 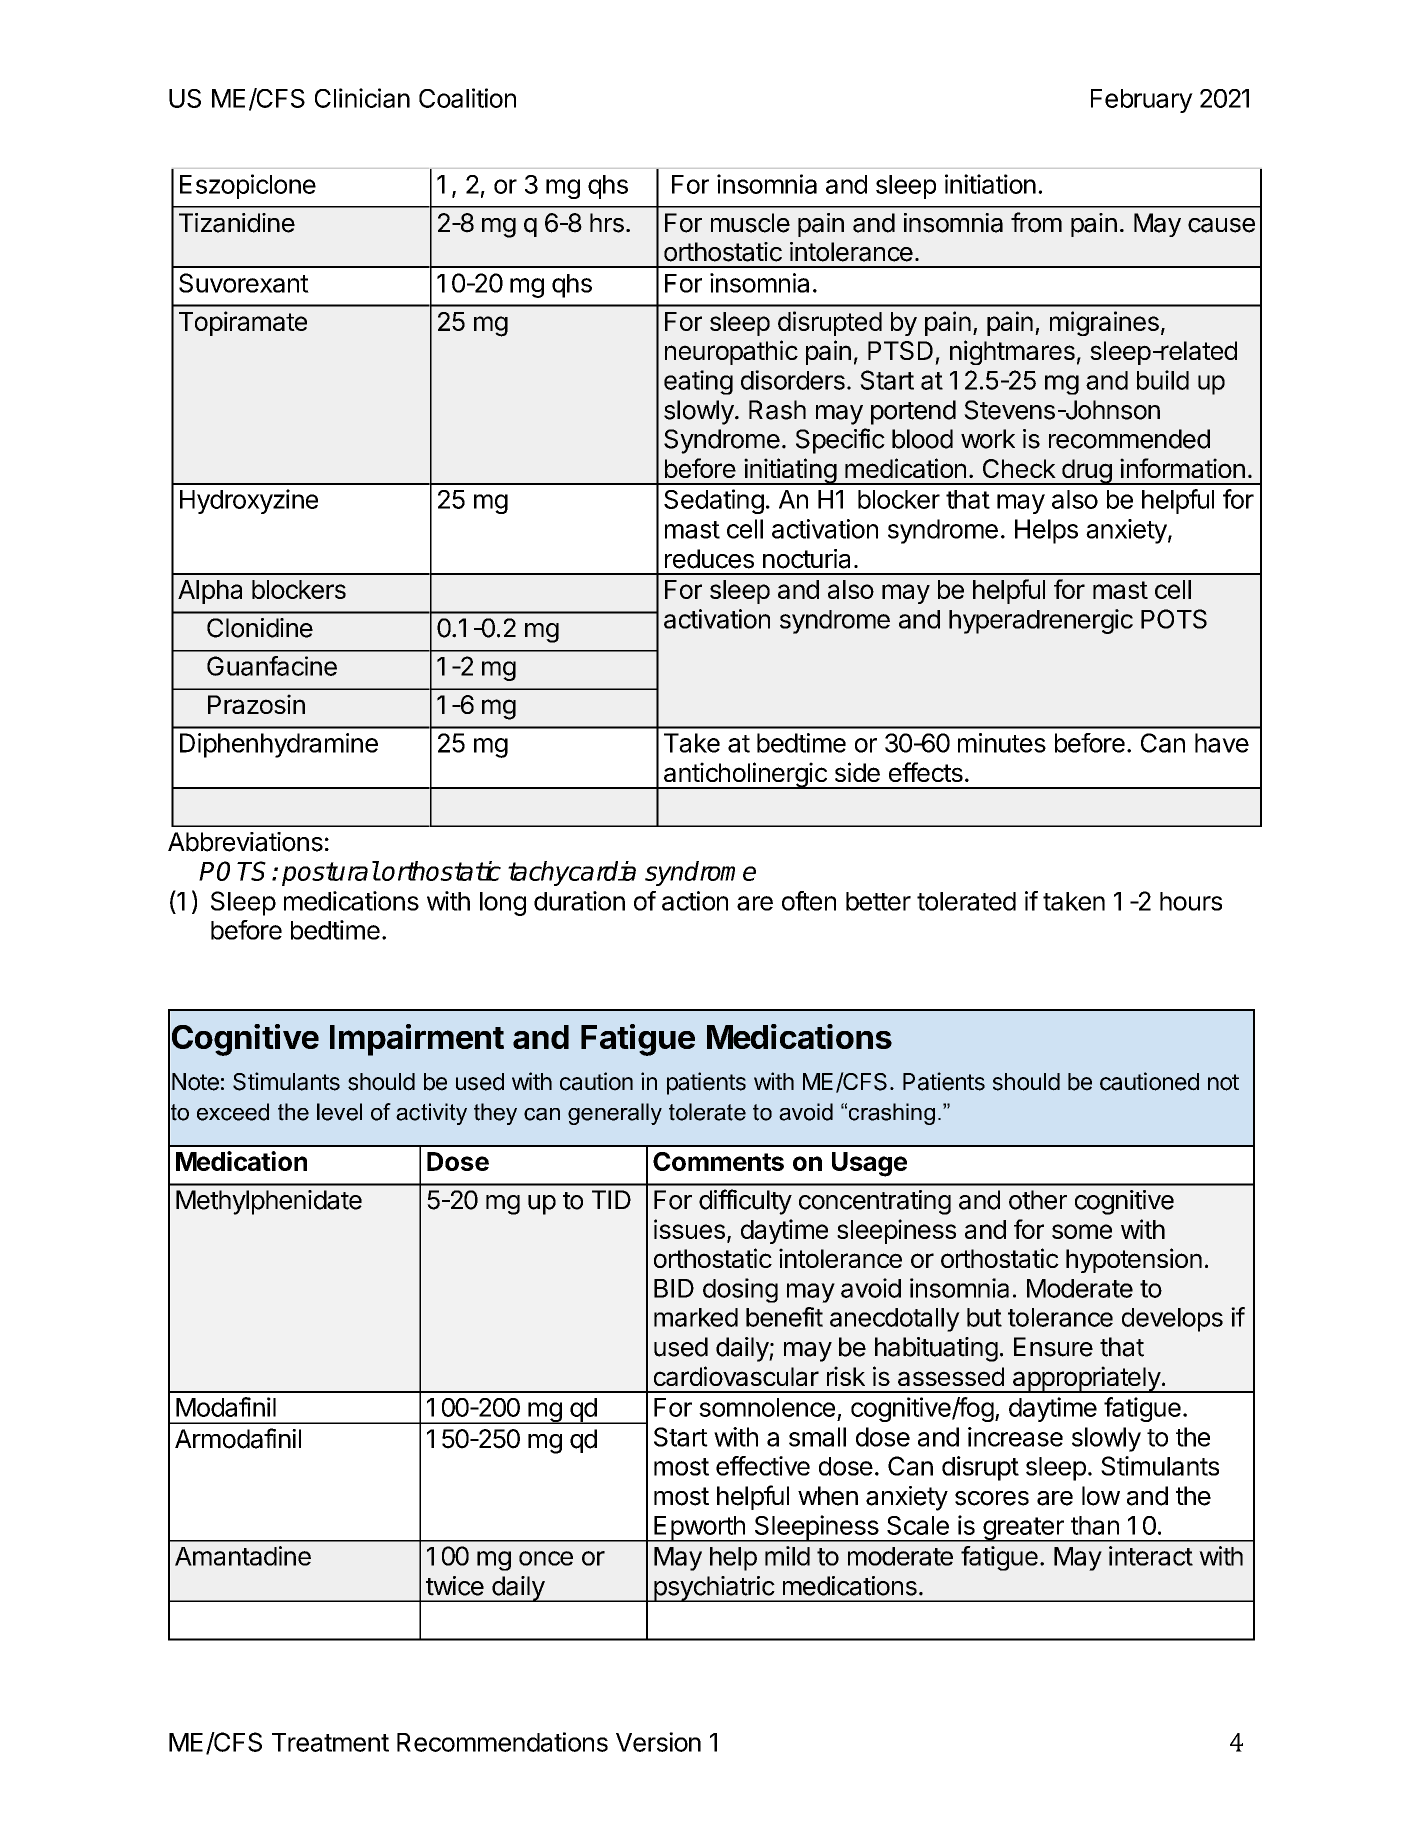 What do you see at coordinates (658, 1742) in the screenshot?
I see `Version` at bounding box center [658, 1742].
